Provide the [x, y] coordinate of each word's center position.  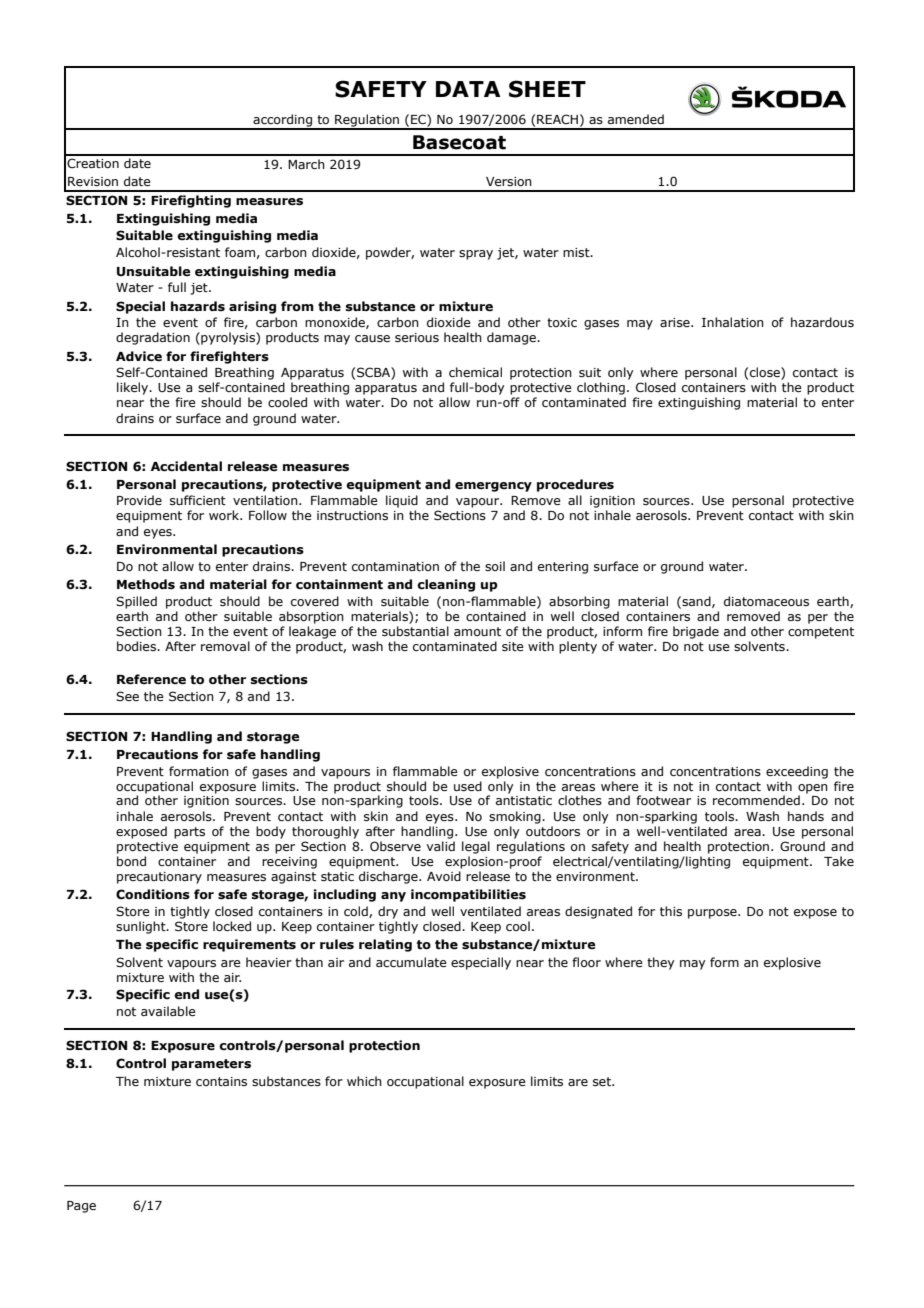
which [364, 1081]
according [282, 121]
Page [81, 1207]
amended [636, 119]
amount [477, 631]
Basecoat [459, 142]
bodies [137, 646]
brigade [696, 632]
